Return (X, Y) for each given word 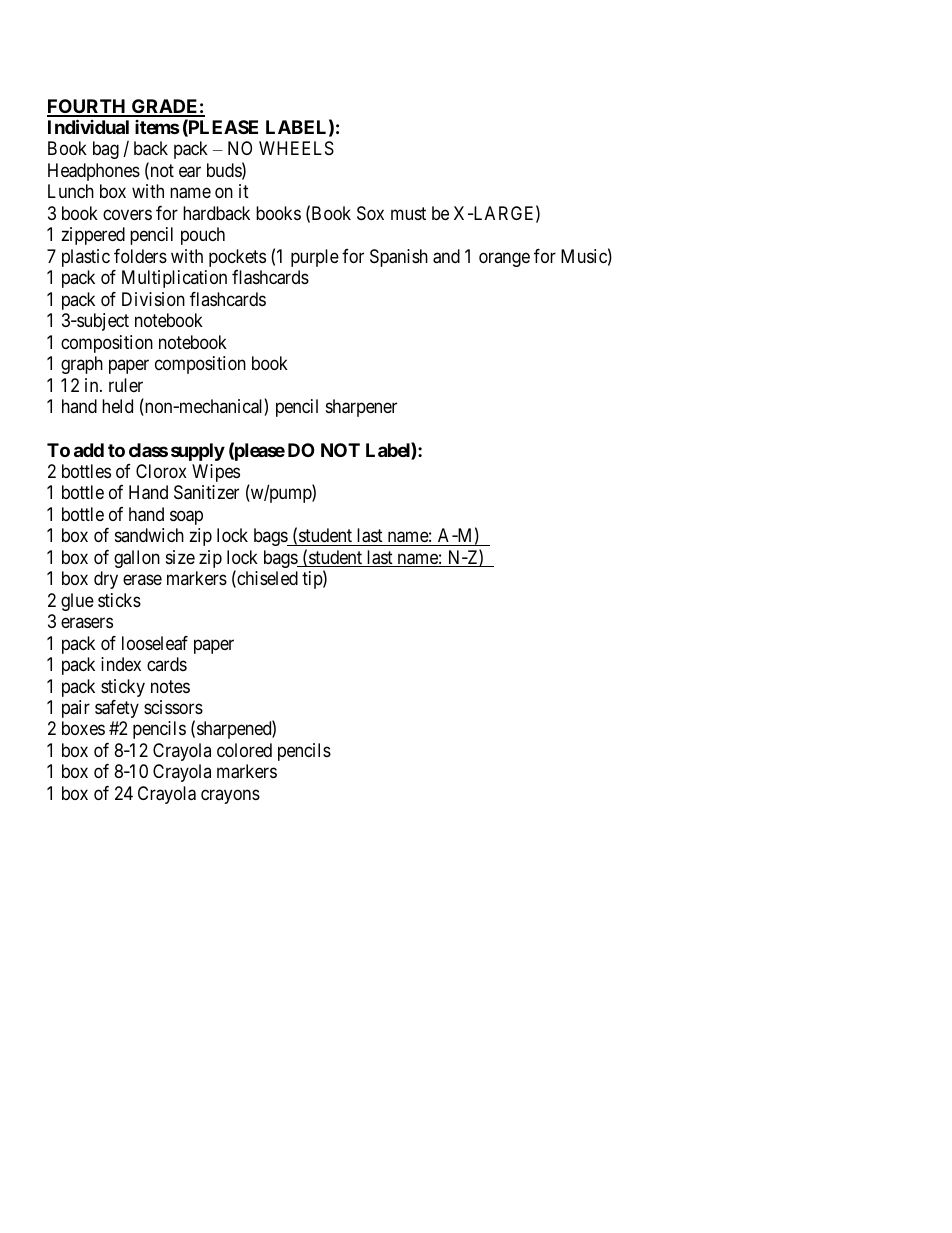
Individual (88, 126)
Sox (370, 213)
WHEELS (296, 148)
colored (244, 750)
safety (117, 709)
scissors (173, 707)
